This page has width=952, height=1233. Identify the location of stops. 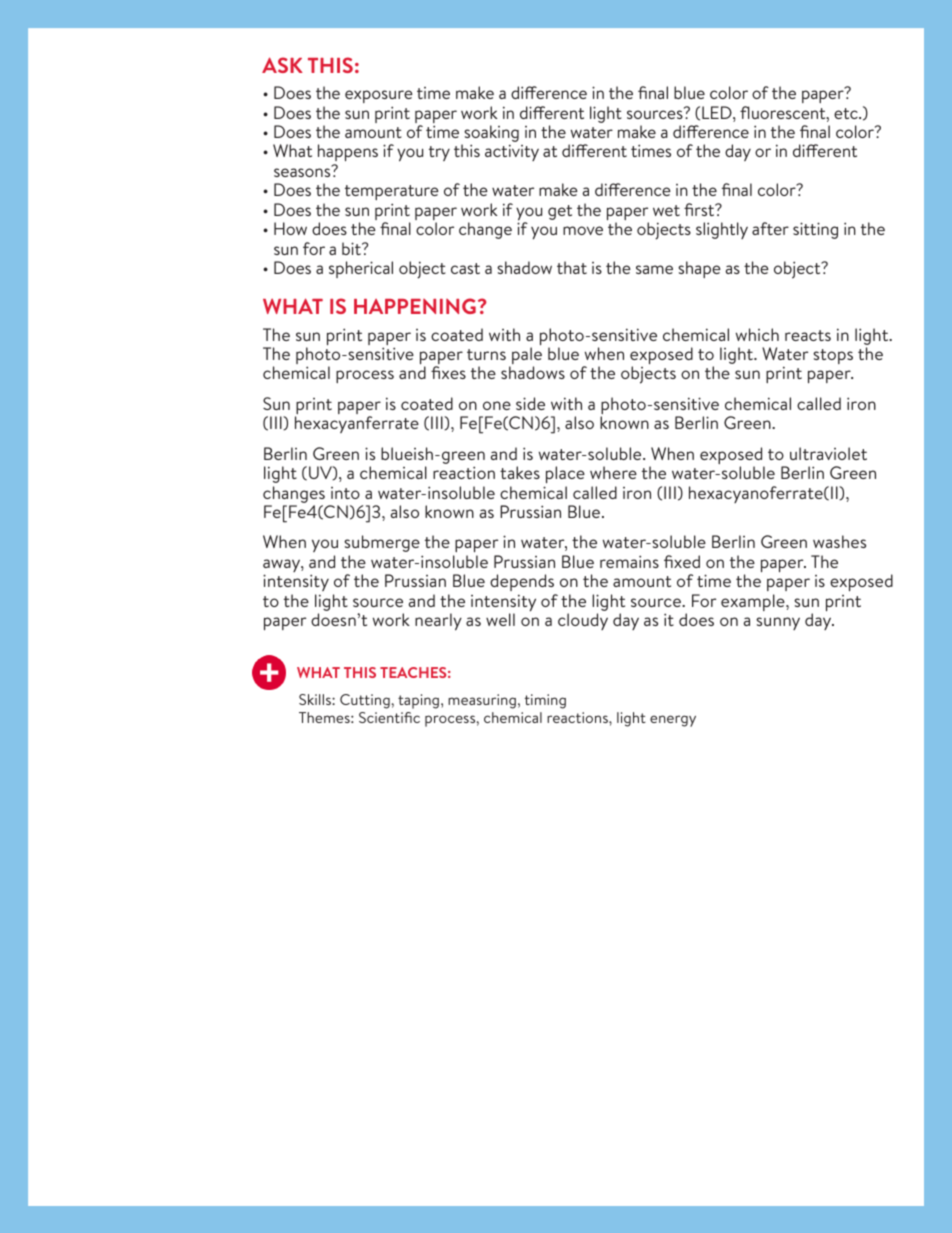
(833, 356).
